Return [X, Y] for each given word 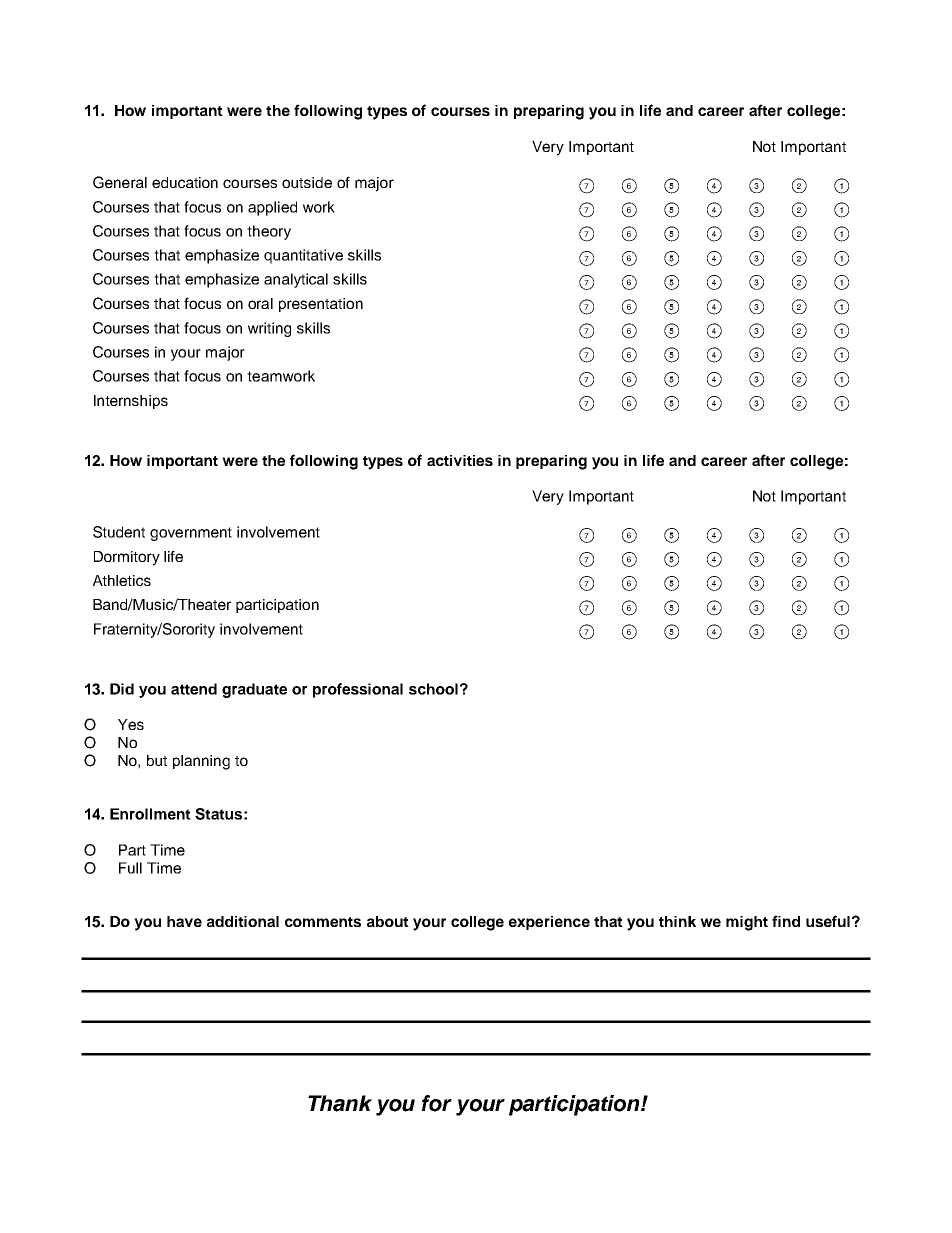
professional [358, 690]
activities [460, 460]
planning [201, 762]
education [185, 182]
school [433, 689]
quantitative [303, 256]
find [786, 921]
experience [549, 923]
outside [307, 182]
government [191, 534]
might [747, 923]
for [437, 1103]
